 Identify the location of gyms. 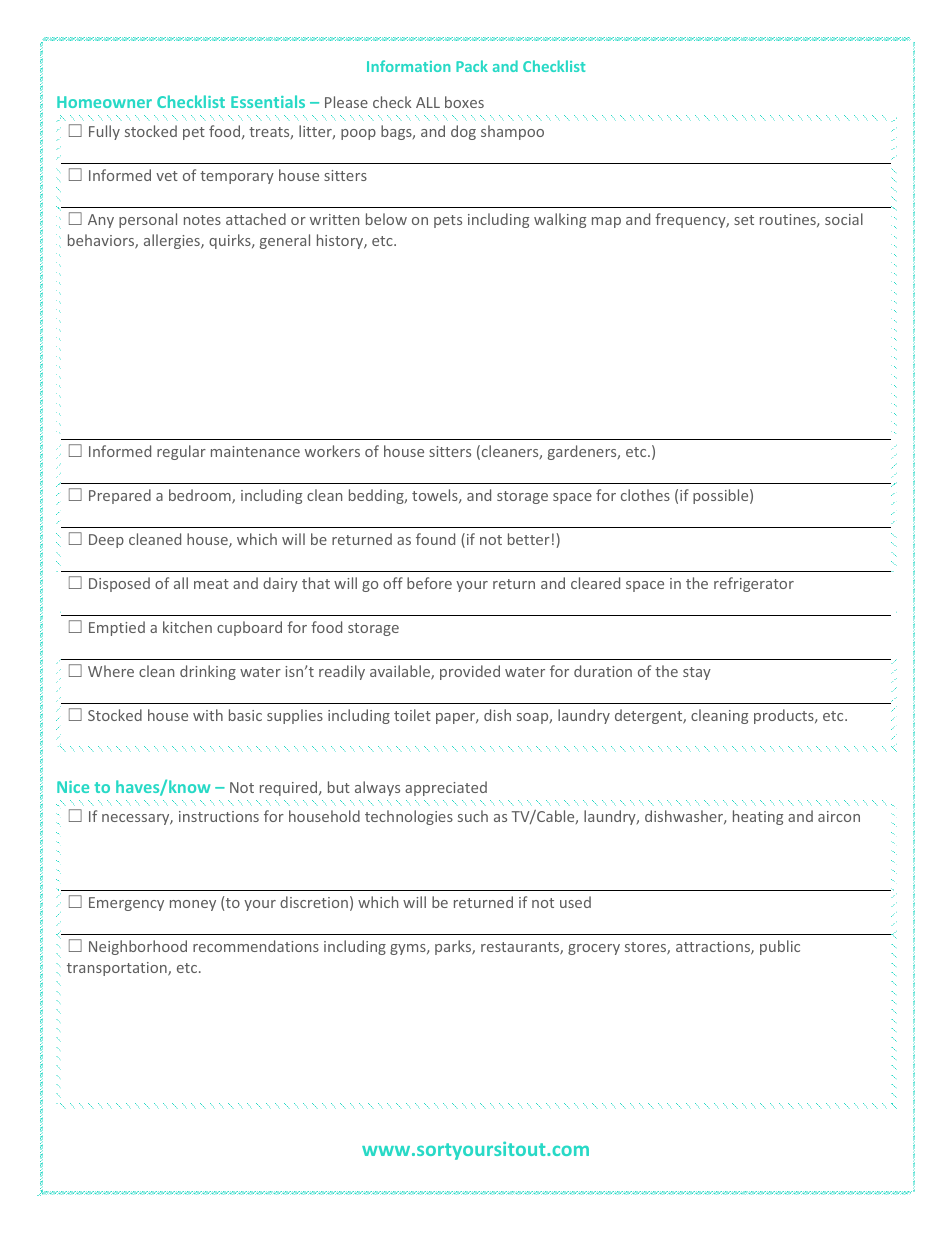
(409, 949).
